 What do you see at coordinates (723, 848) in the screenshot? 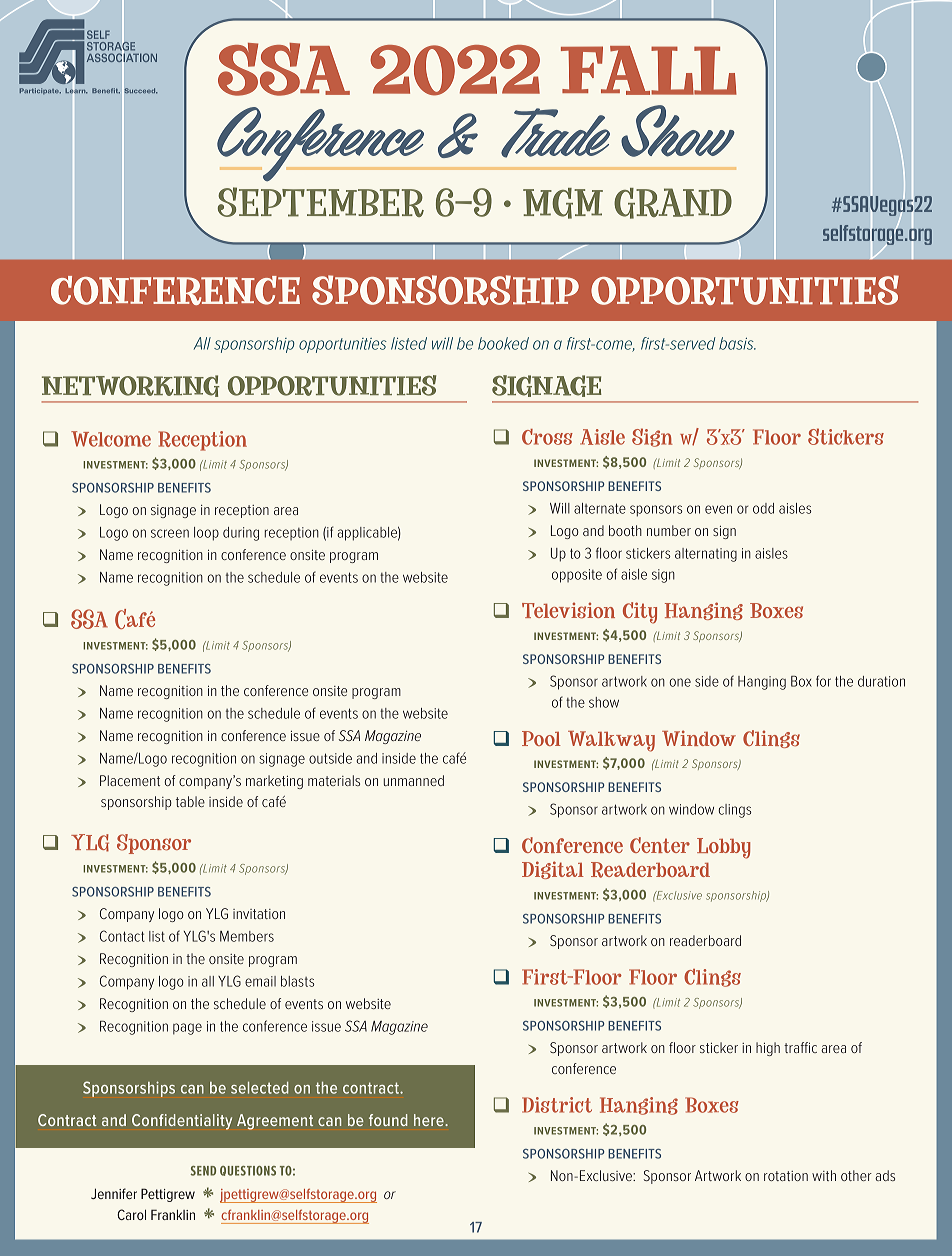
I see `Lobby` at bounding box center [723, 848].
